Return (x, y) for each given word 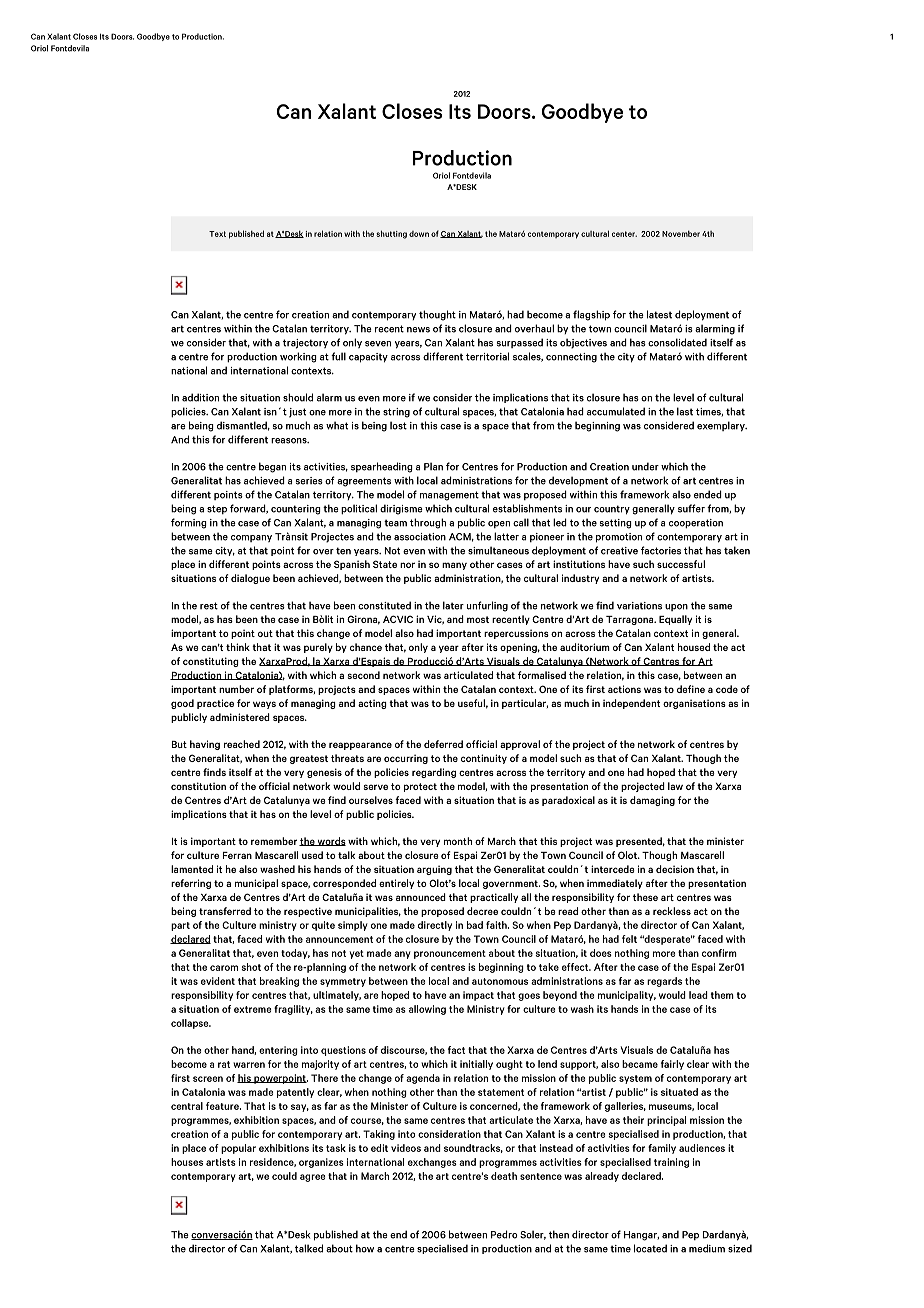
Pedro (504, 1234)
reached (242, 744)
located (650, 1248)
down (419, 234)
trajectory (305, 344)
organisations (694, 704)
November (681, 233)
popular (238, 1149)
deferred (443, 744)
